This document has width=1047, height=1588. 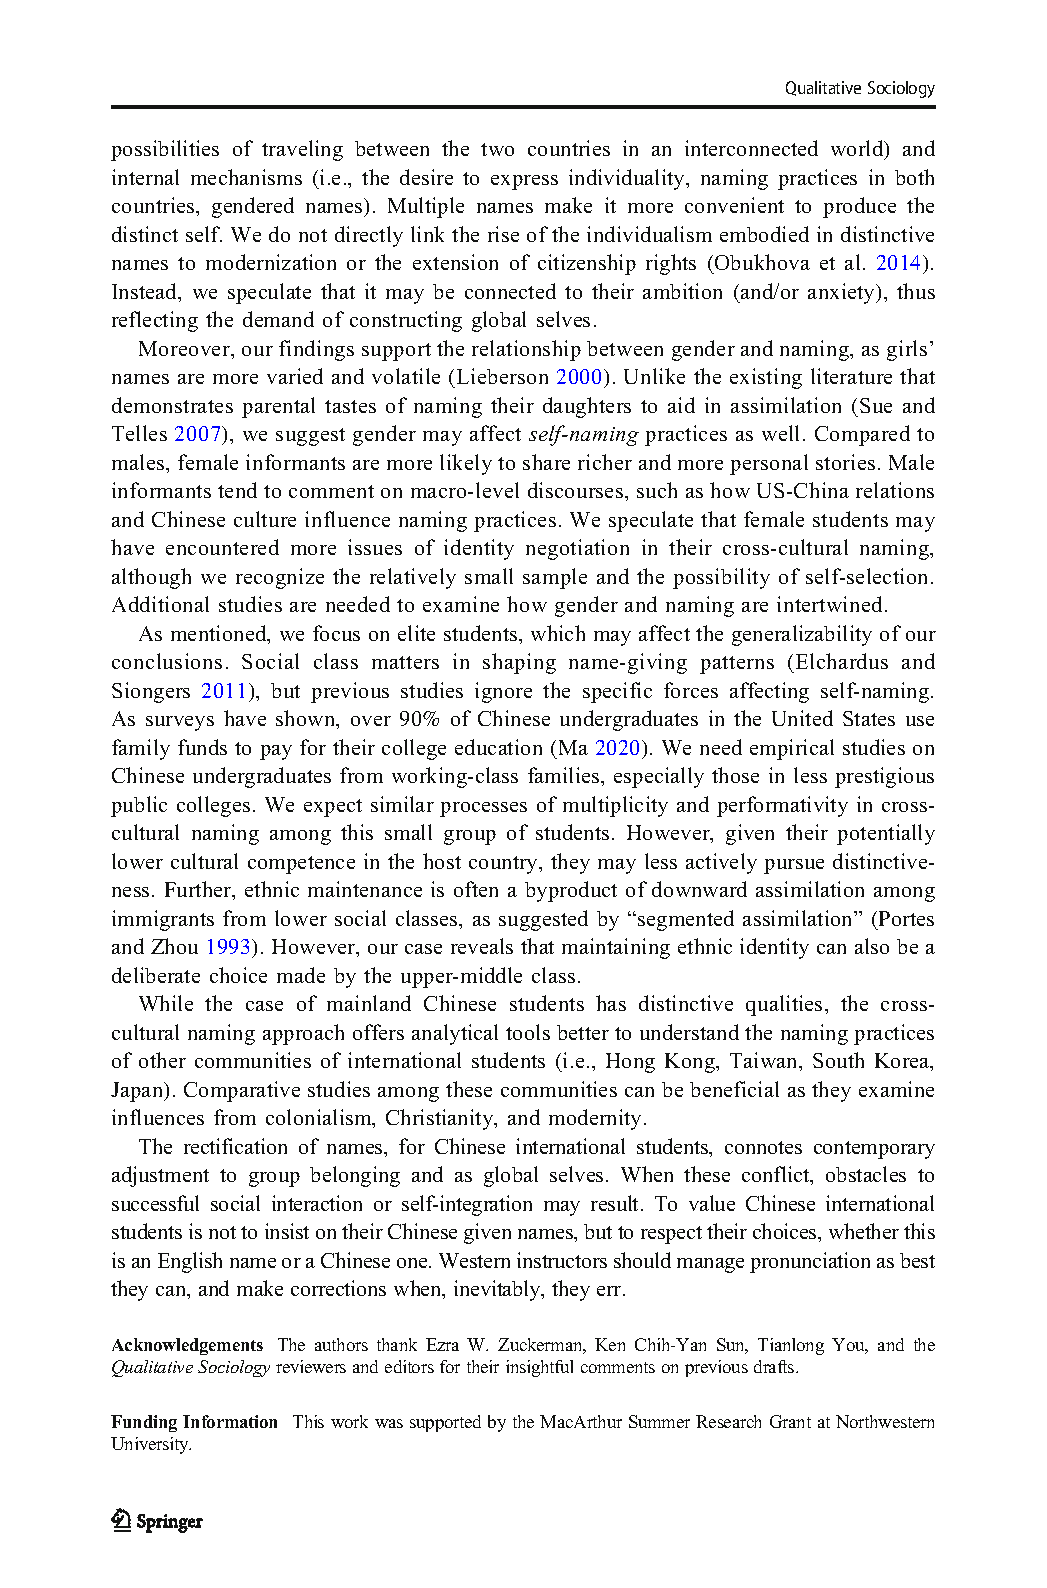 What do you see at coordinates (230, 1421) in the document?
I see `Information` at bounding box center [230, 1421].
